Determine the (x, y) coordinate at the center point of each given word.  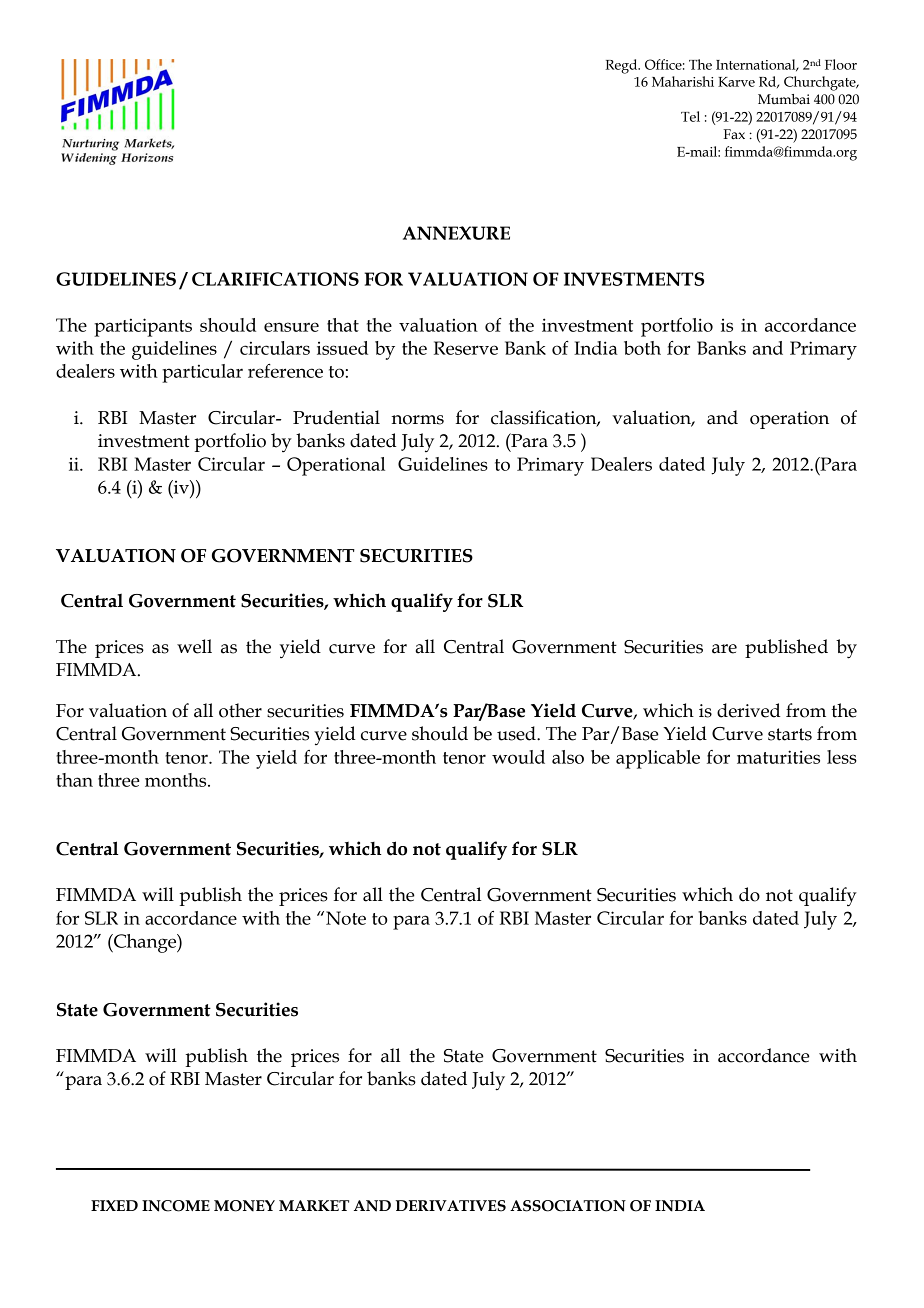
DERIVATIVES (451, 1206)
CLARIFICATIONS (275, 279)
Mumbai (784, 99)
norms (418, 420)
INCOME (176, 1206)
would (518, 757)
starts (790, 734)
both (642, 348)
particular (202, 373)
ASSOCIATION (568, 1206)
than (74, 780)
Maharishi (683, 81)
